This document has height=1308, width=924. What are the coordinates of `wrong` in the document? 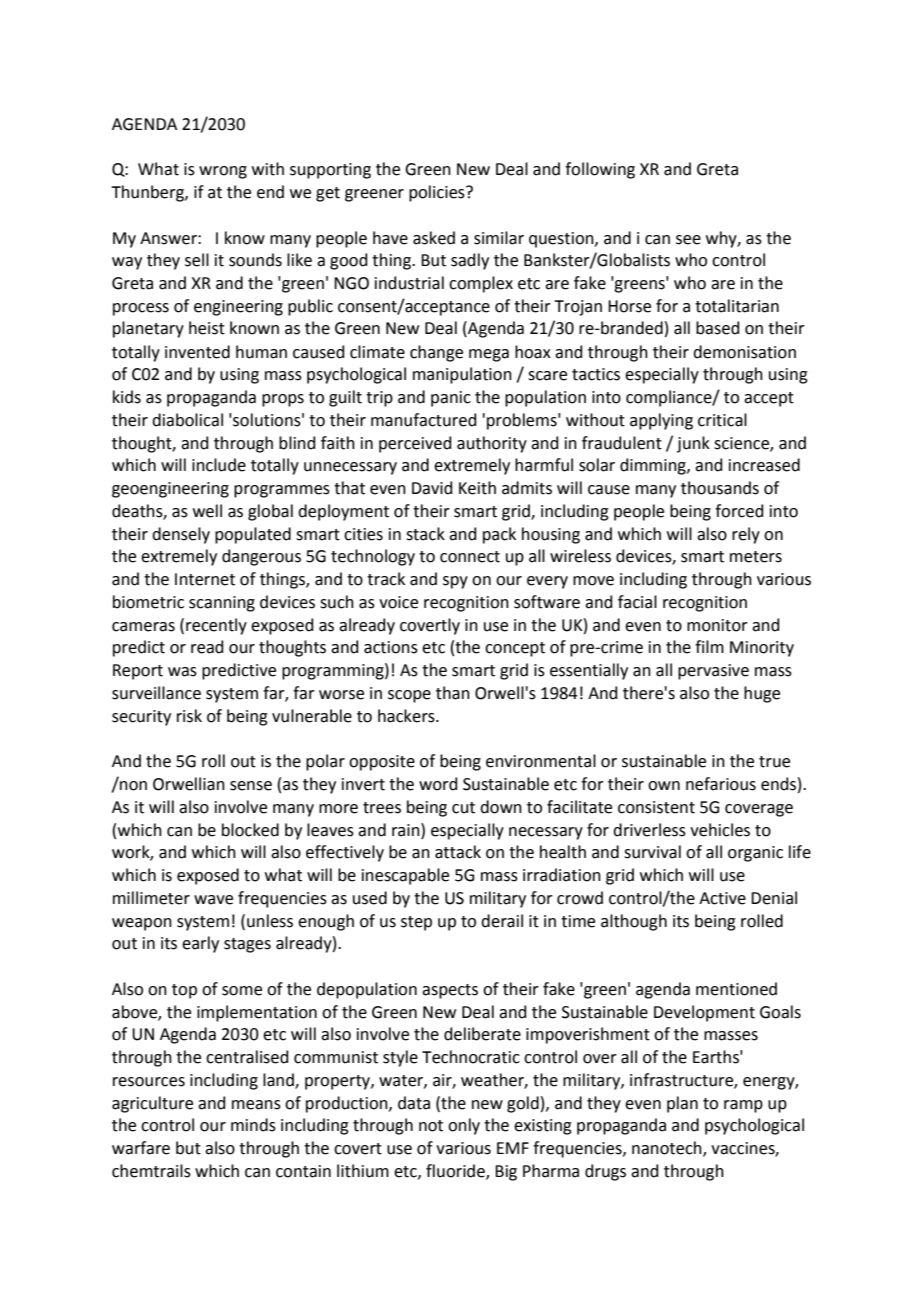 It's located at (223, 172).
